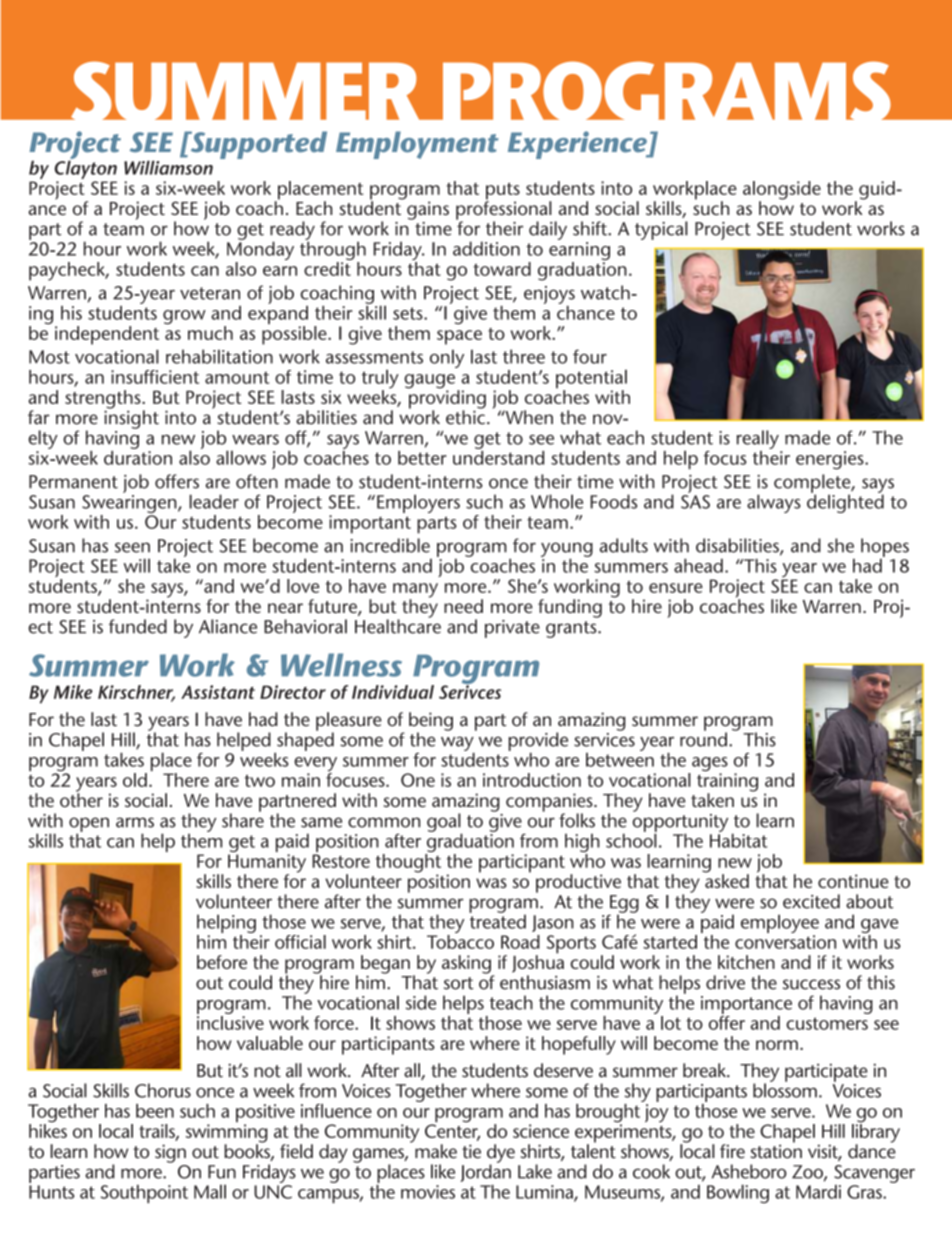 The image size is (952, 1233). What do you see at coordinates (393, 692) in the screenshot?
I see `Individual` at bounding box center [393, 692].
